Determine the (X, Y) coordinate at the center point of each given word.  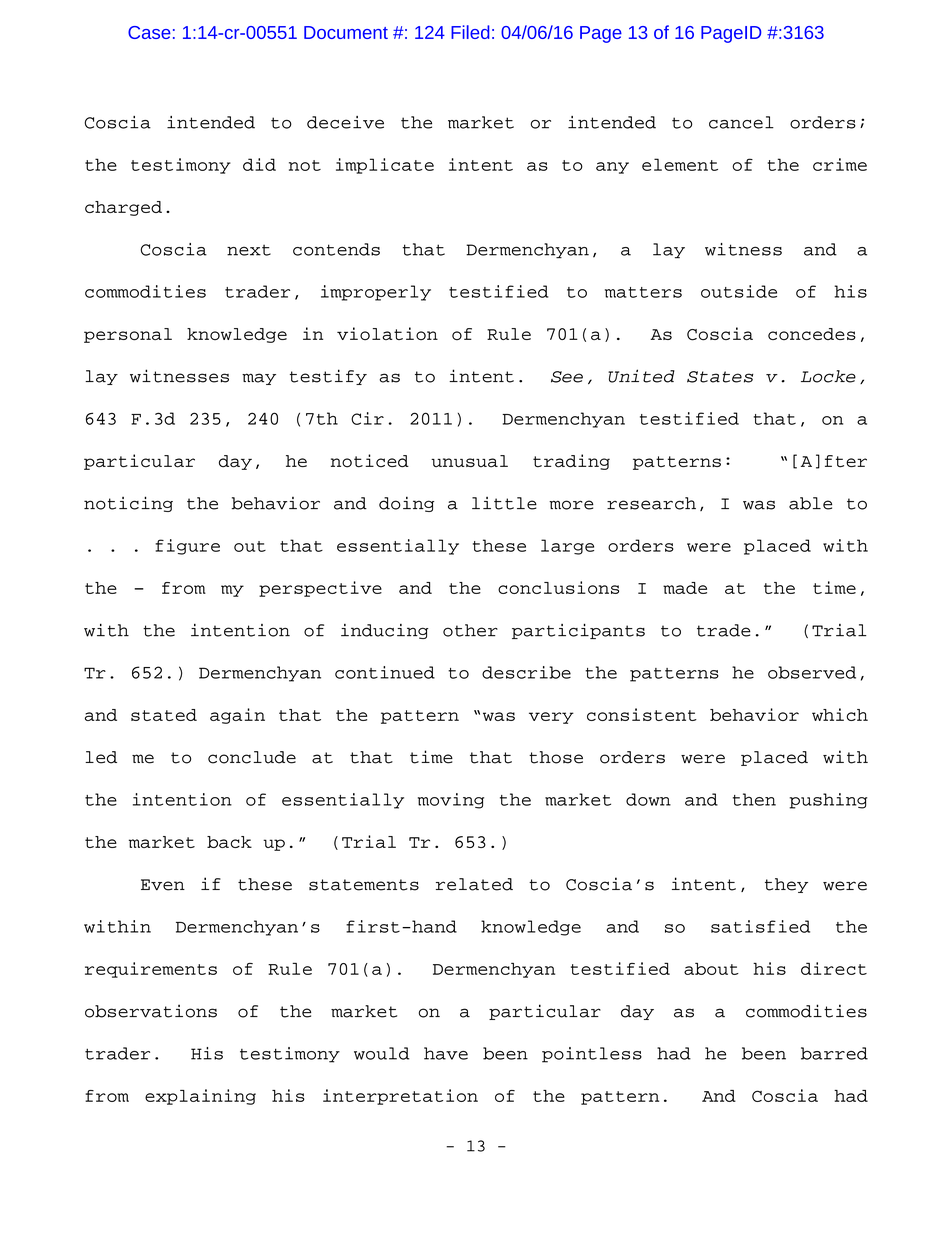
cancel (741, 122)
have (446, 1053)
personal (128, 335)
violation (387, 333)
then (754, 799)
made (685, 588)
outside (739, 291)
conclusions (558, 587)
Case (149, 32)
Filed (470, 32)
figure (187, 547)
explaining (200, 1097)
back (229, 842)
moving (451, 801)
